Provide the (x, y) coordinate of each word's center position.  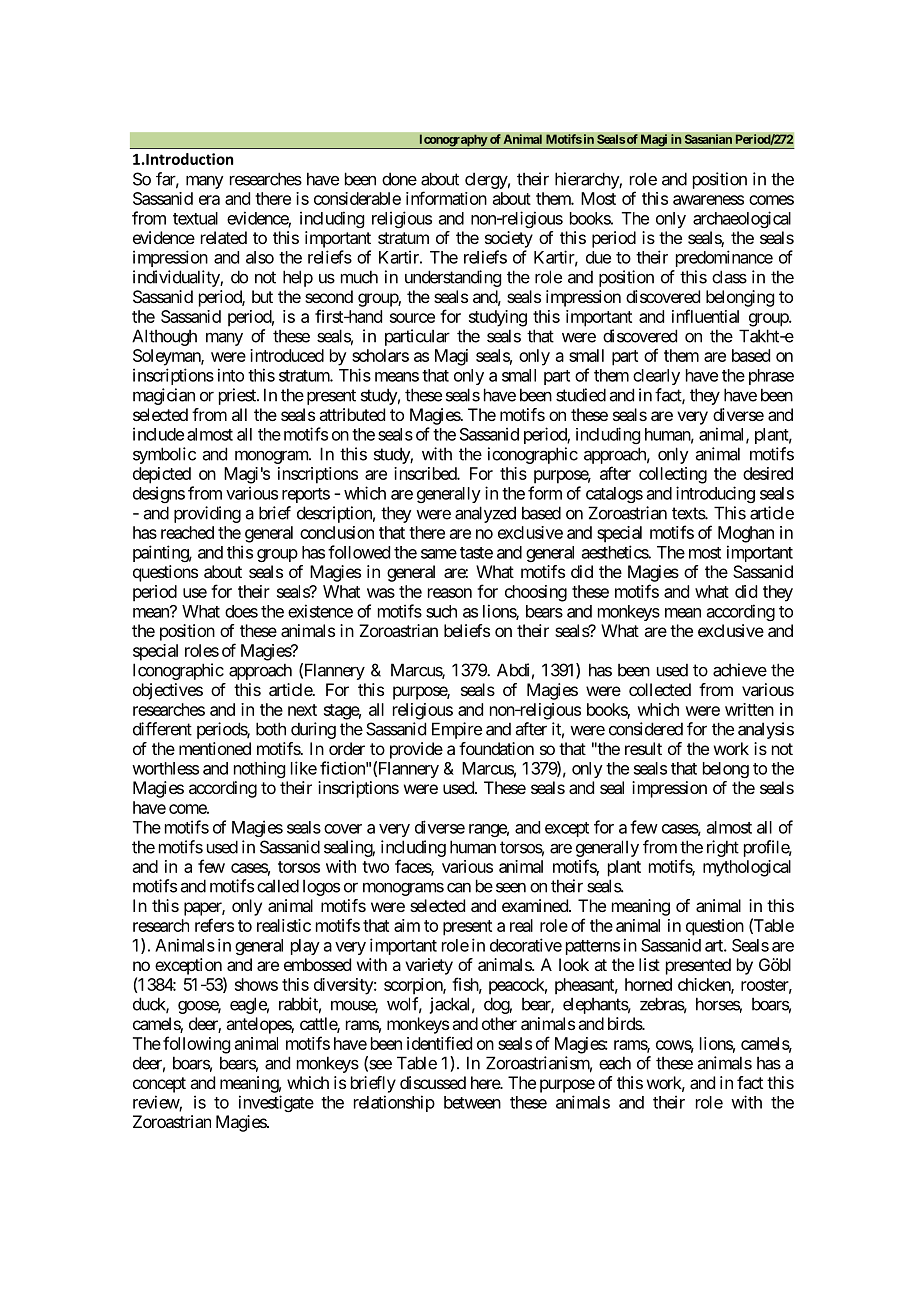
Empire (457, 730)
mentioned (215, 748)
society (509, 239)
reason (450, 593)
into (231, 375)
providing (207, 514)
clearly (656, 377)
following (196, 1045)
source (412, 318)
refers (214, 925)
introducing (715, 494)
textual (195, 218)
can (459, 887)
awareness (708, 200)
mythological (747, 868)
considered (646, 729)
